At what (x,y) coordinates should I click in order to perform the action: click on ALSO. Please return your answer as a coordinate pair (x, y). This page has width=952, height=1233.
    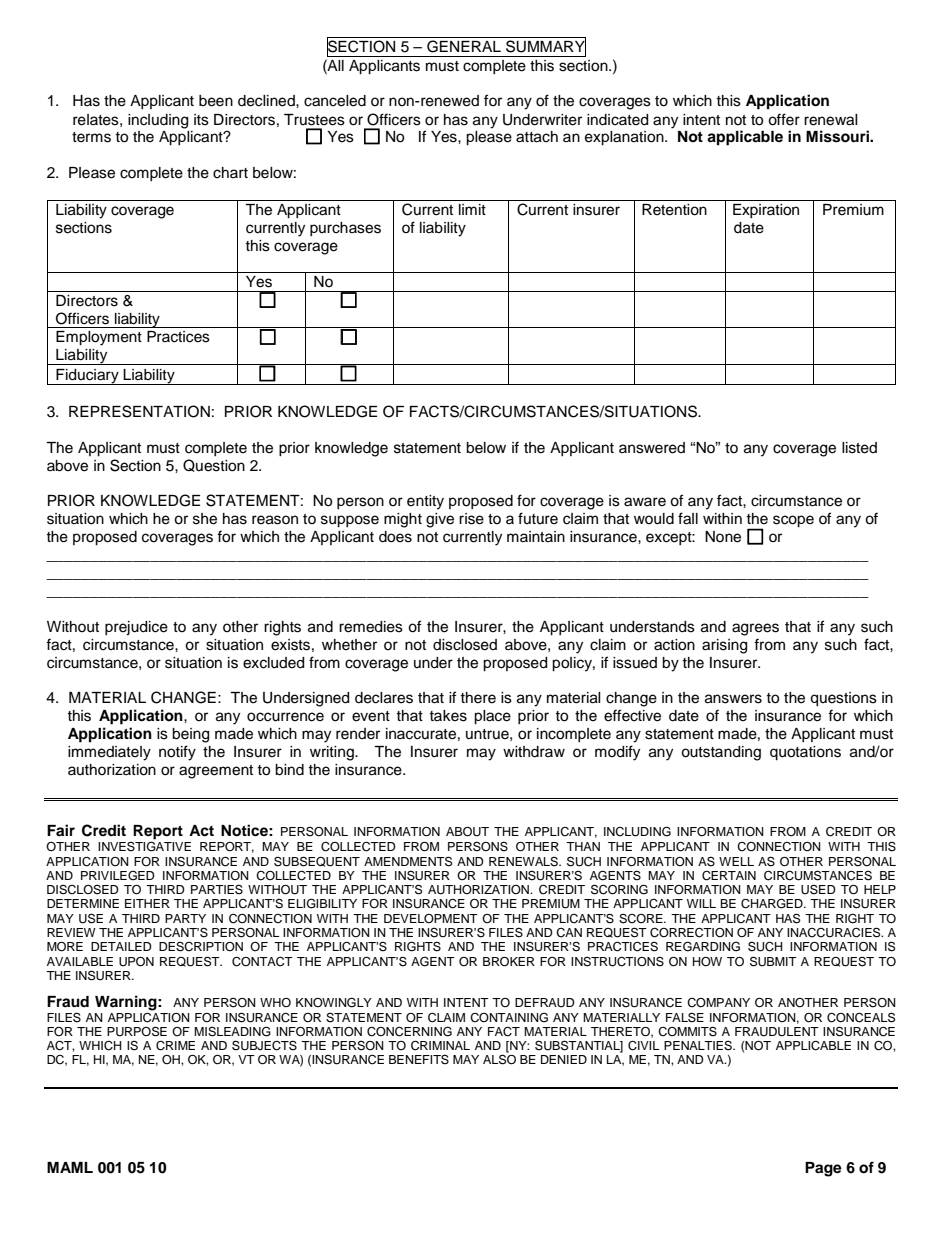
    Looking at the image, I should click on (499, 1059).
